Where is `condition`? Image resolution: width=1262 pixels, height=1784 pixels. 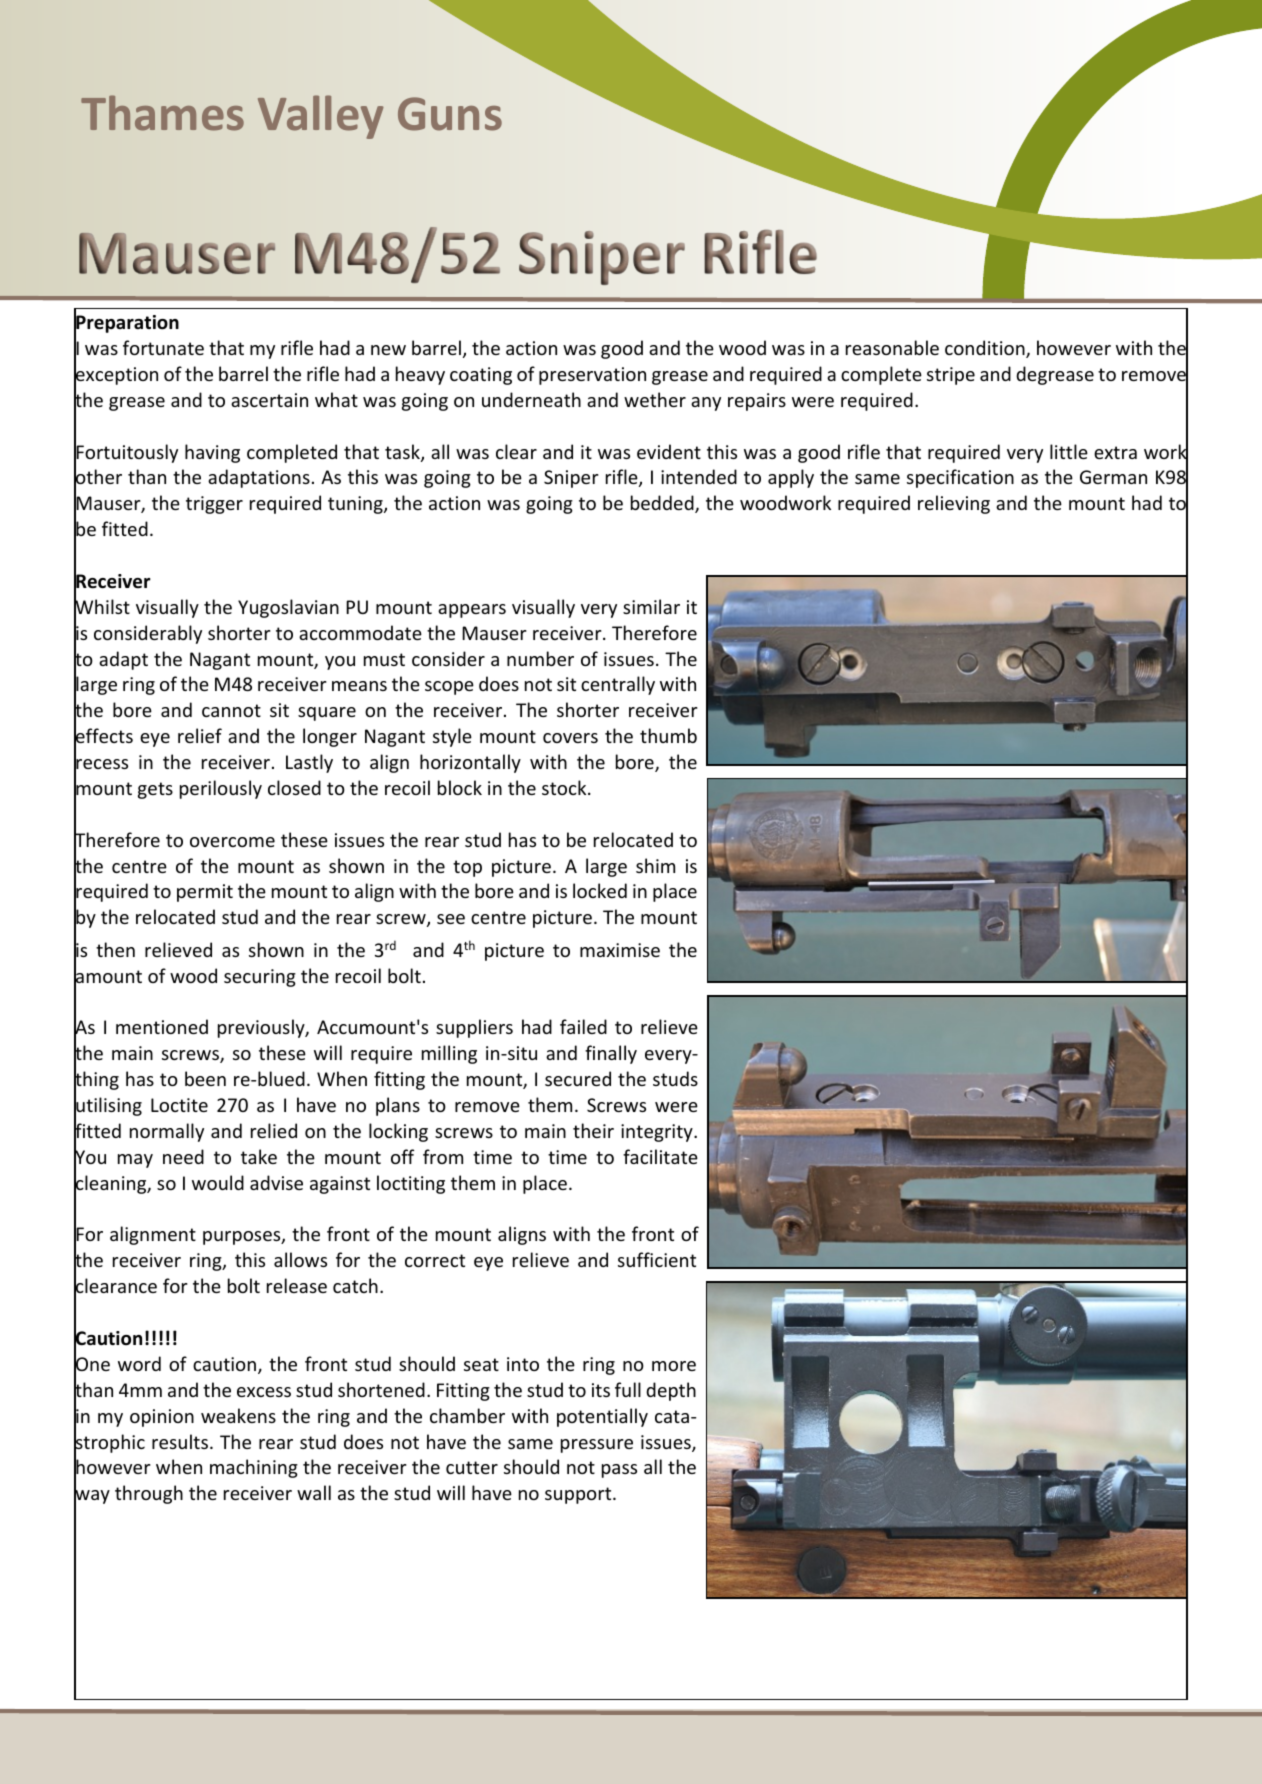 condition is located at coordinates (986, 349).
